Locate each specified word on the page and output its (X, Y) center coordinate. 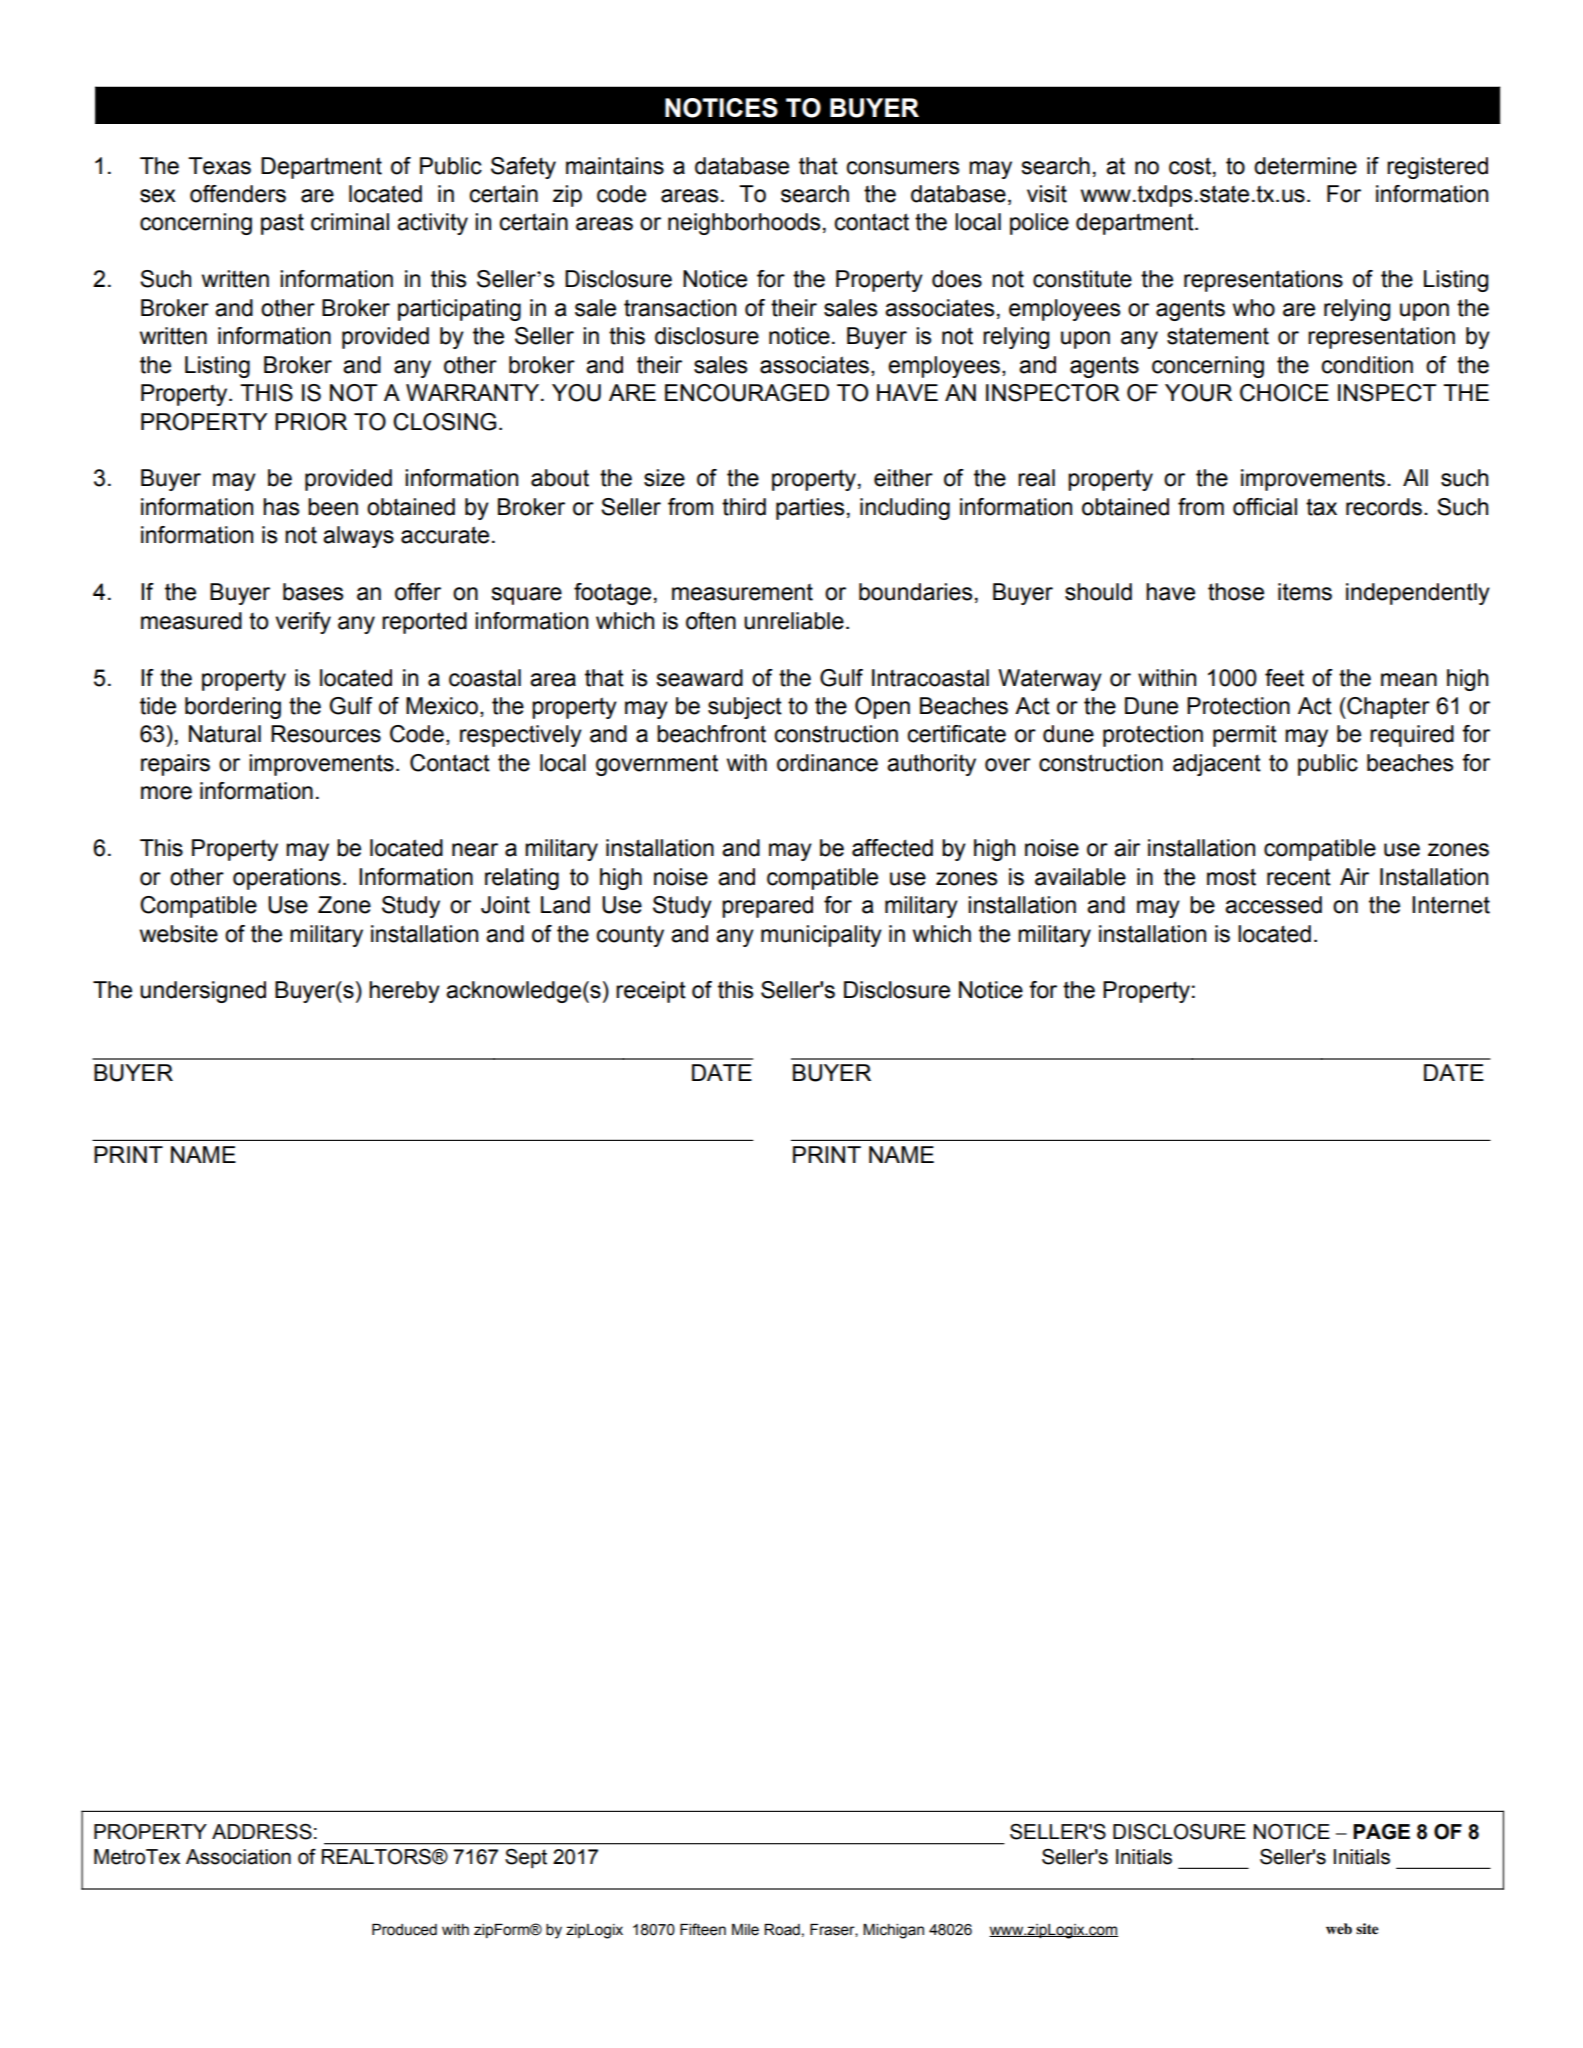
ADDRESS (262, 1831)
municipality (821, 936)
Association (238, 1857)
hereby (404, 992)
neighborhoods (744, 224)
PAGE (1381, 1831)
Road (782, 1930)
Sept (526, 1858)
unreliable (794, 621)
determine (1305, 166)
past (282, 224)
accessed (1273, 905)
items (1305, 592)
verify (303, 623)
